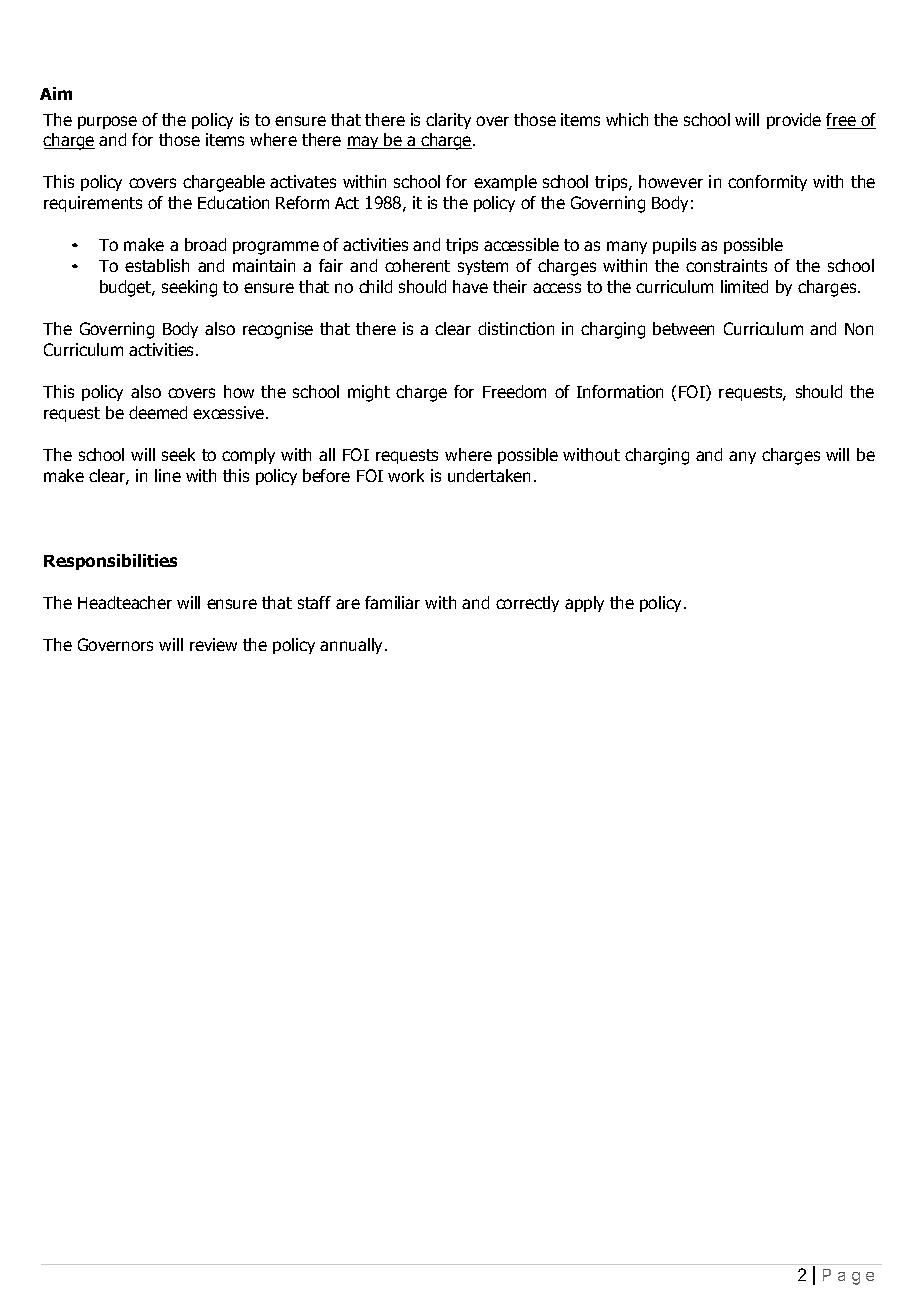 This screenshot has width=924, height=1307. What do you see at coordinates (369, 393) in the screenshot?
I see `might` at bounding box center [369, 393].
